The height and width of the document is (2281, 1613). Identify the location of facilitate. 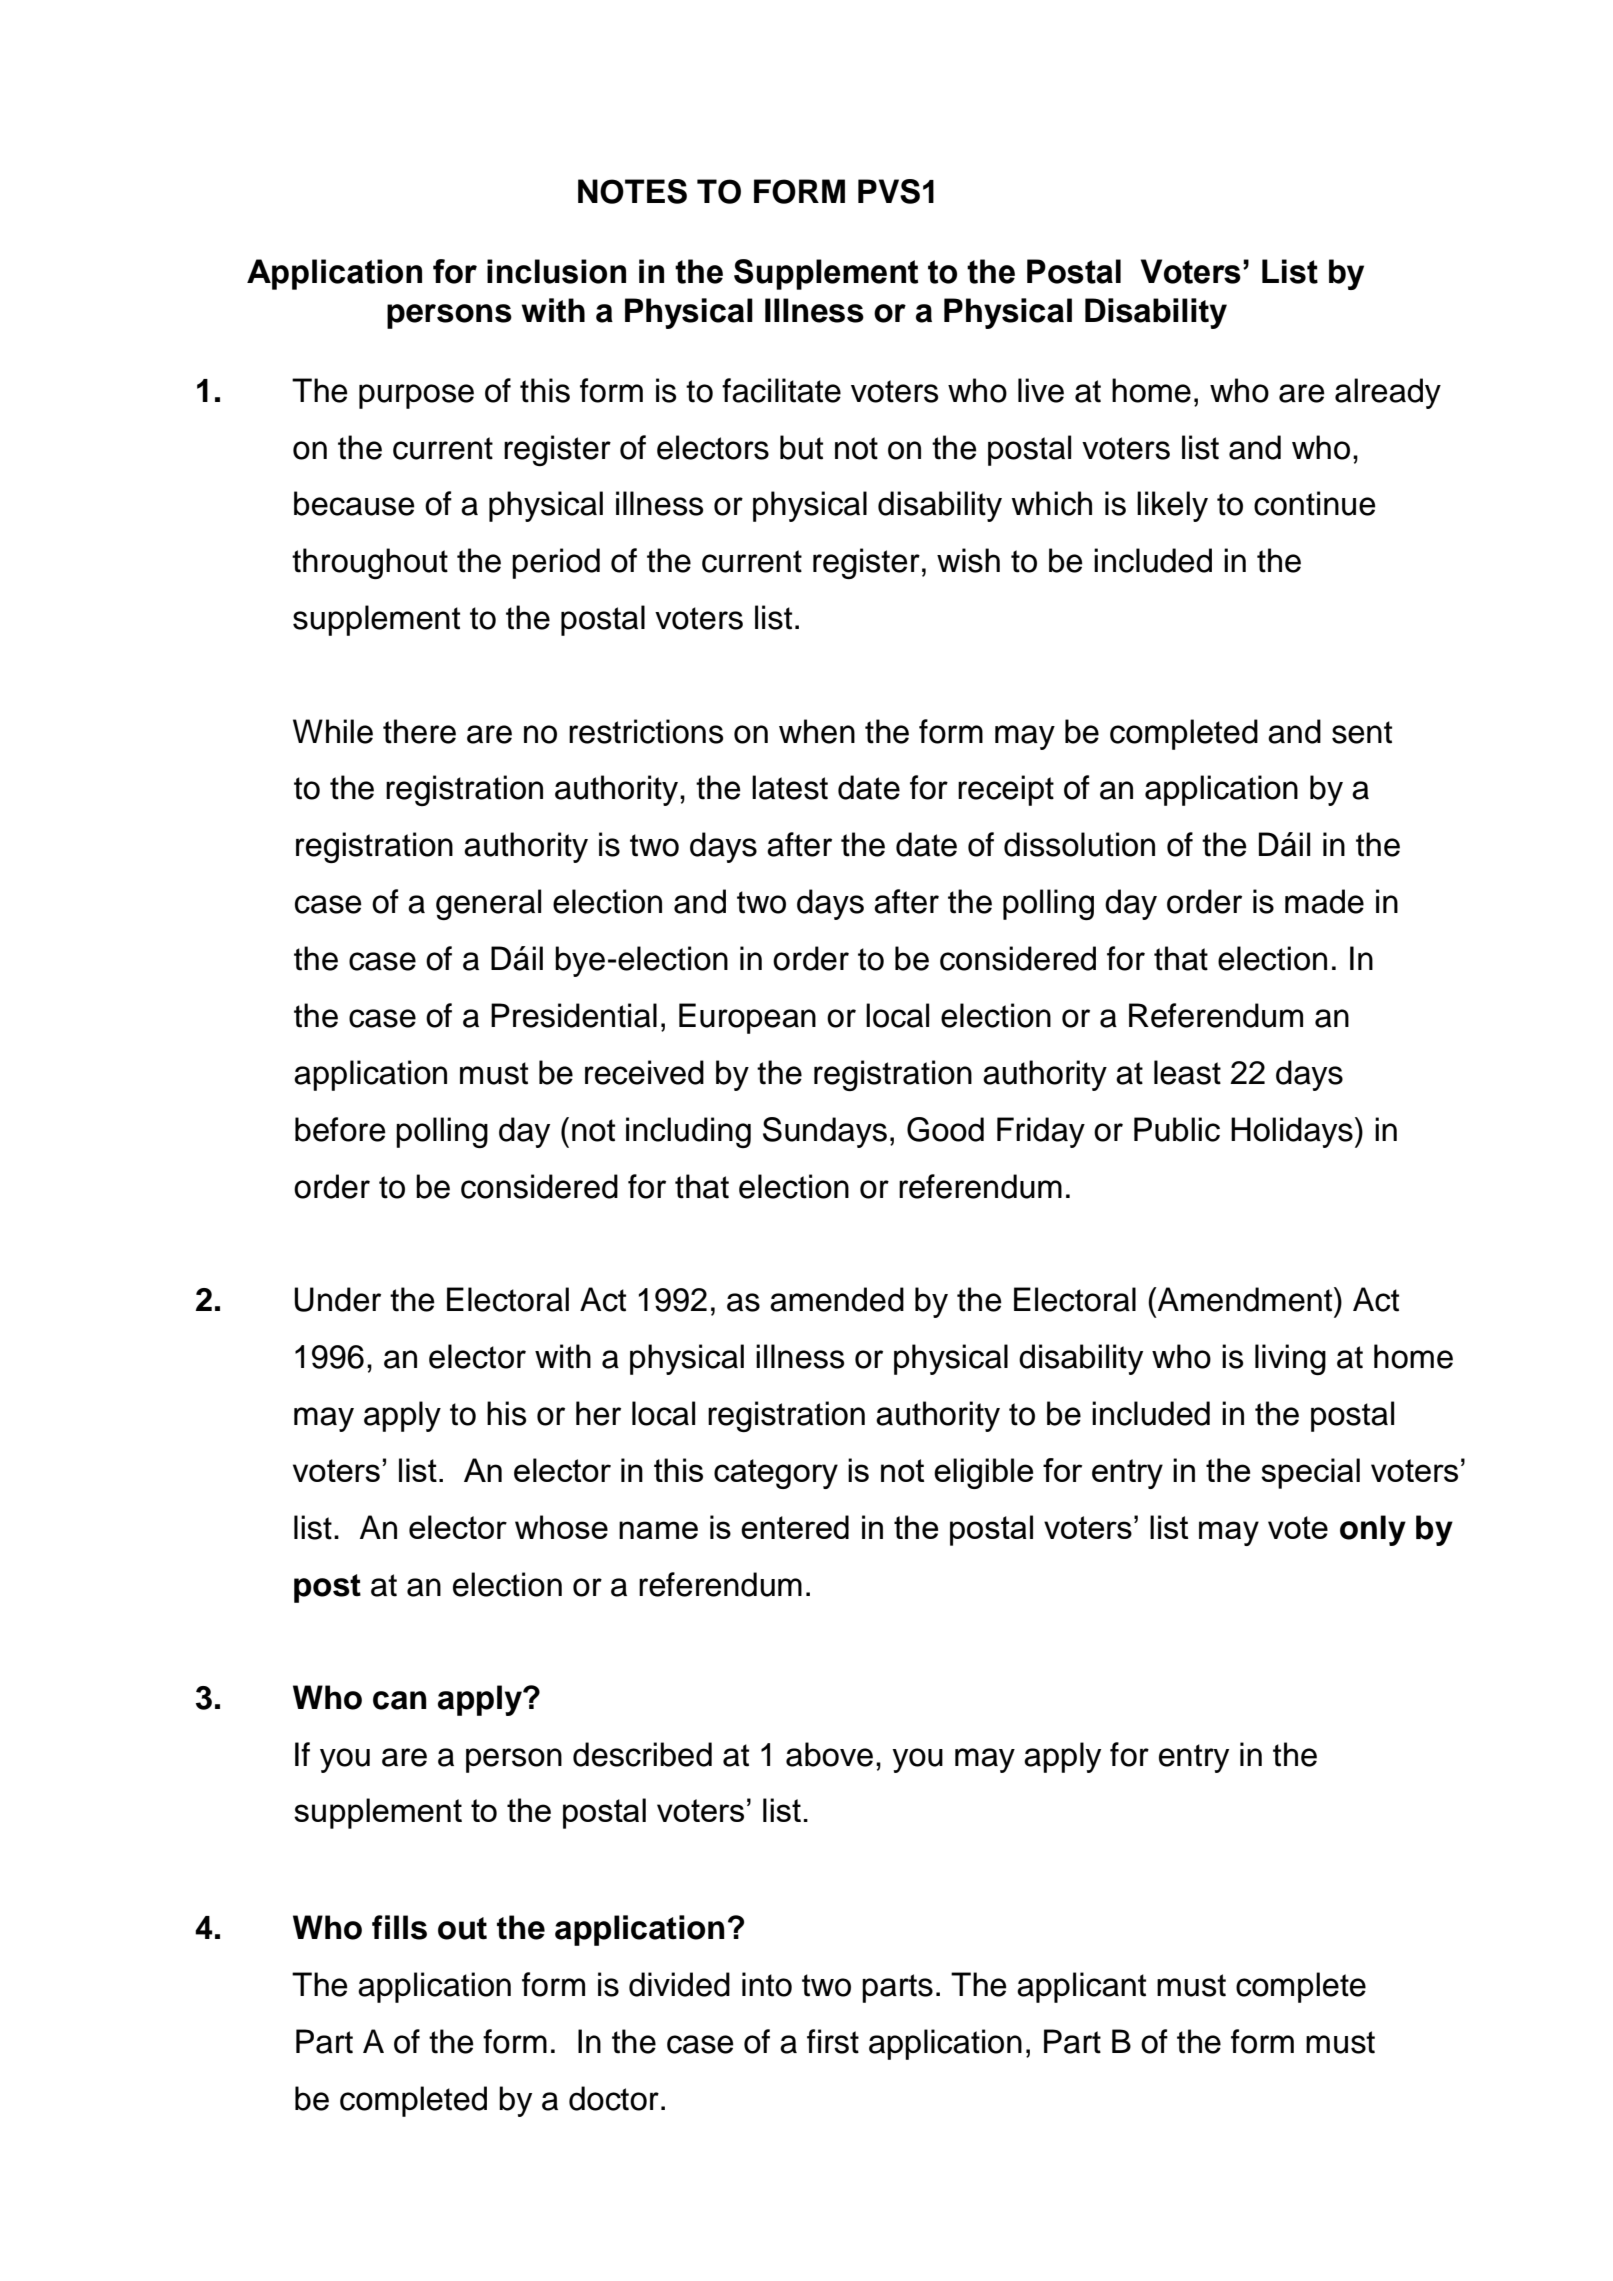
(781, 390).
